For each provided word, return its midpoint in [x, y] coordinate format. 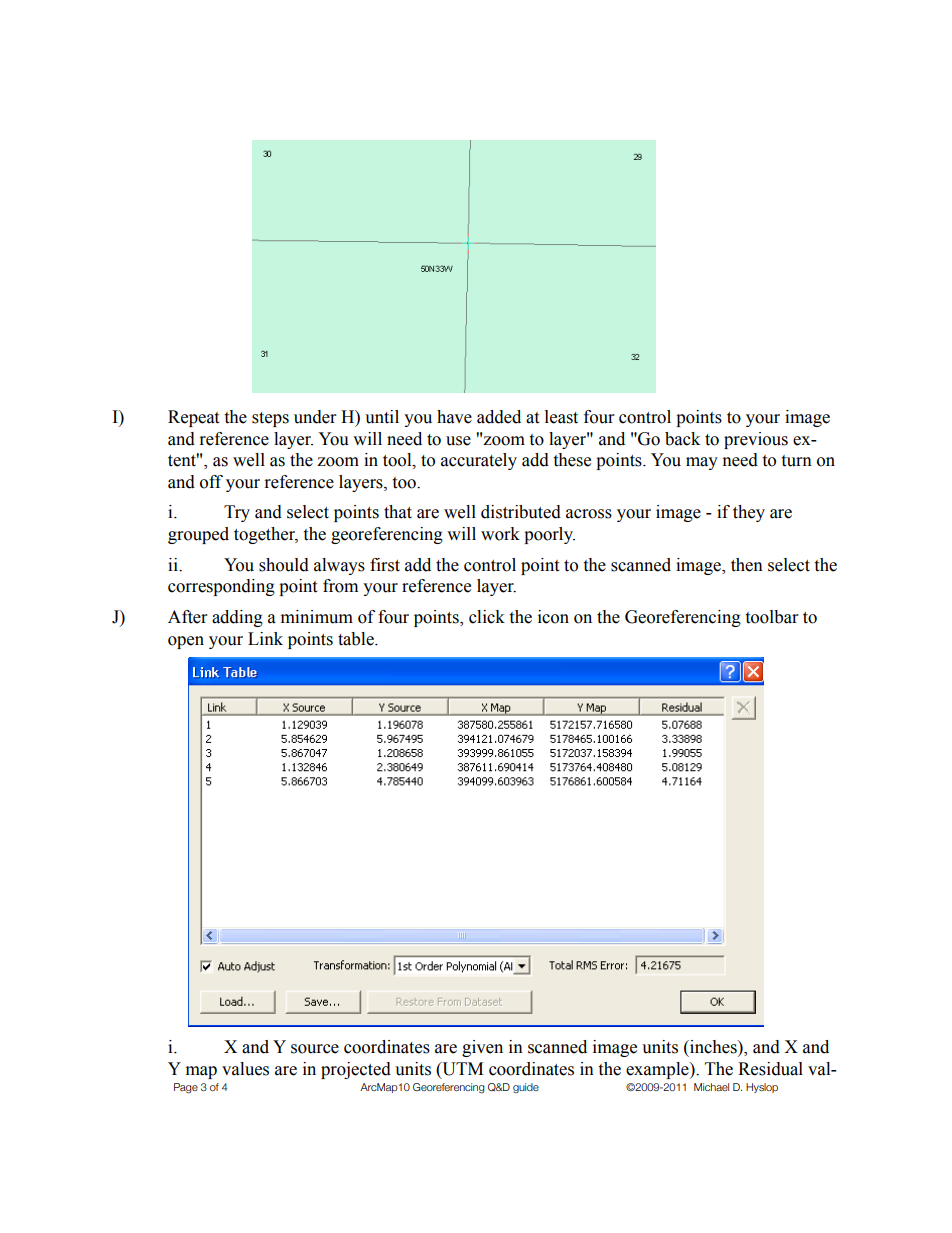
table [357, 639]
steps [270, 419]
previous [756, 440]
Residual [770, 1069]
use [458, 441]
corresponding [221, 587]
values [245, 1069]
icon [553, 617]
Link [265, 638]
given [482, 1048]
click [487, 617]
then [747, 565]
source [315, 1049]
